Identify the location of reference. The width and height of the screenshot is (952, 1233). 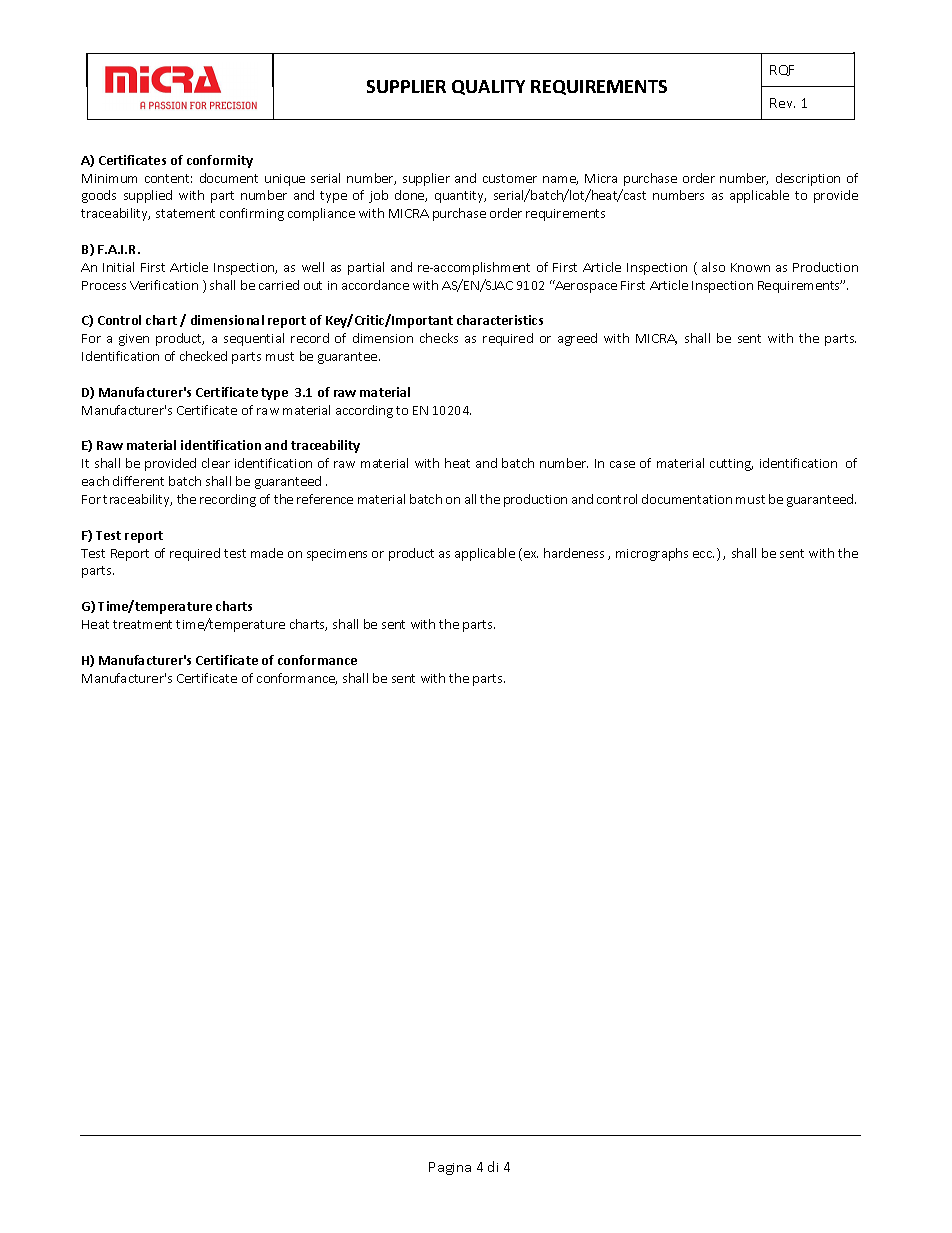
(325, 499).
